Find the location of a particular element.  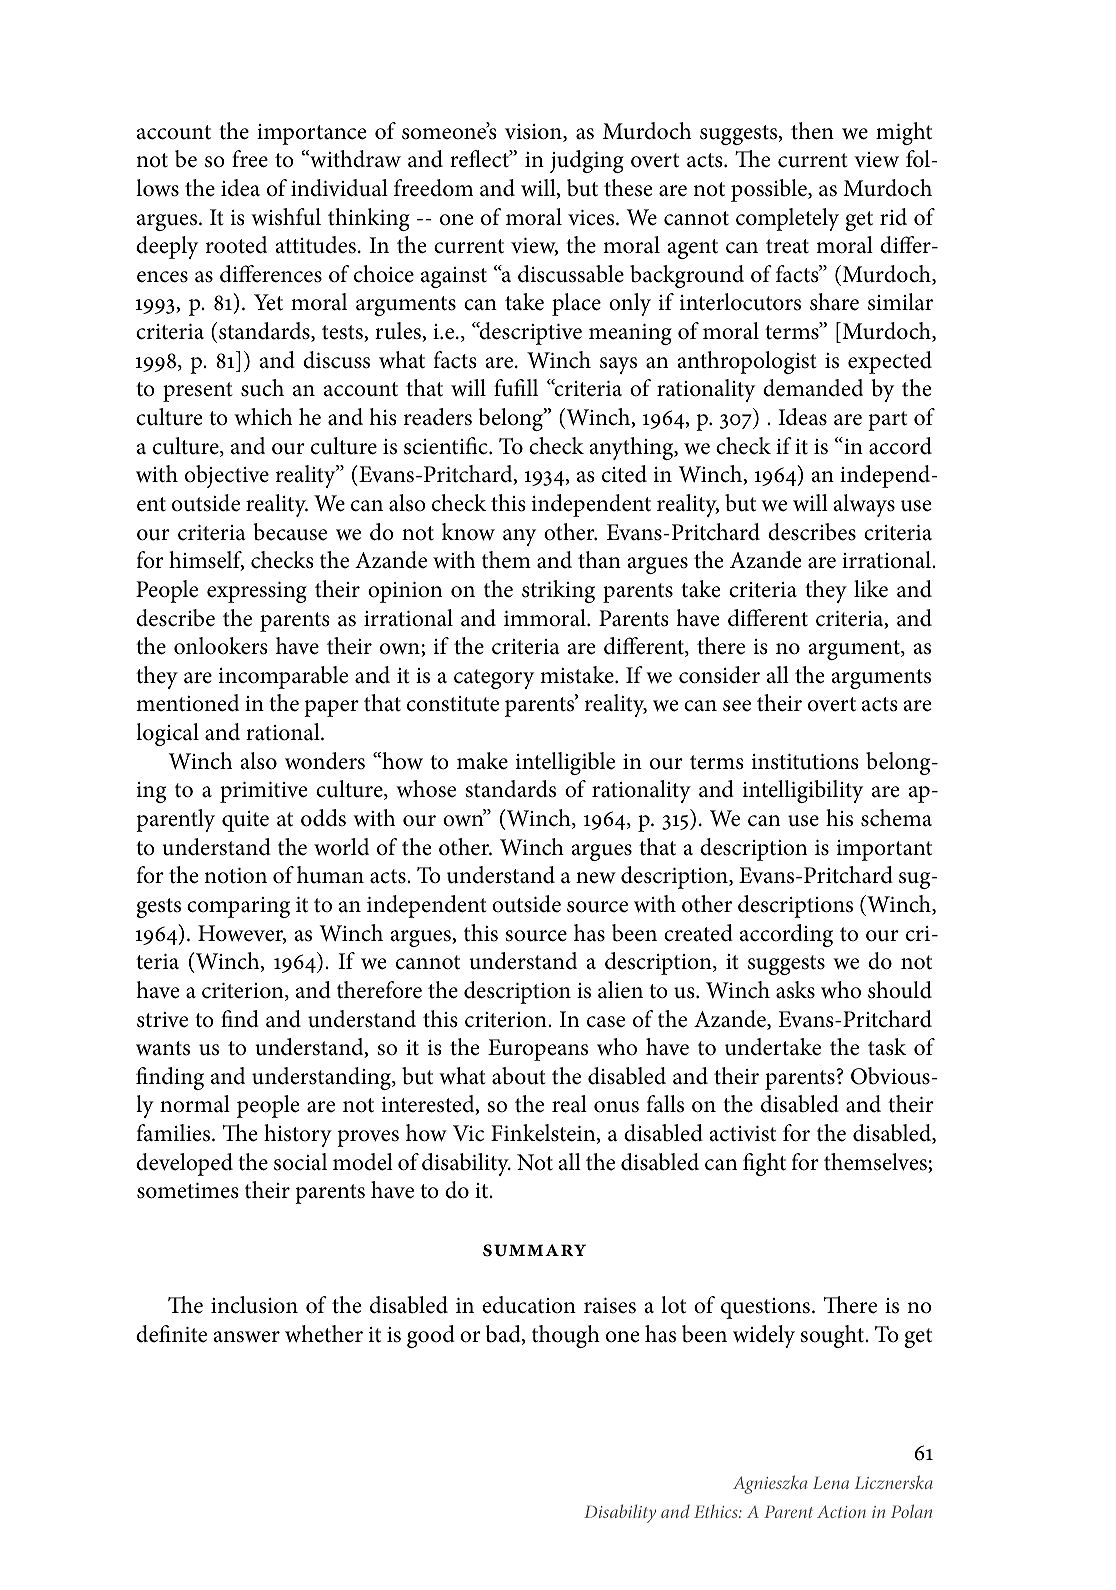

expressing is located at coordinates (257, 592).
